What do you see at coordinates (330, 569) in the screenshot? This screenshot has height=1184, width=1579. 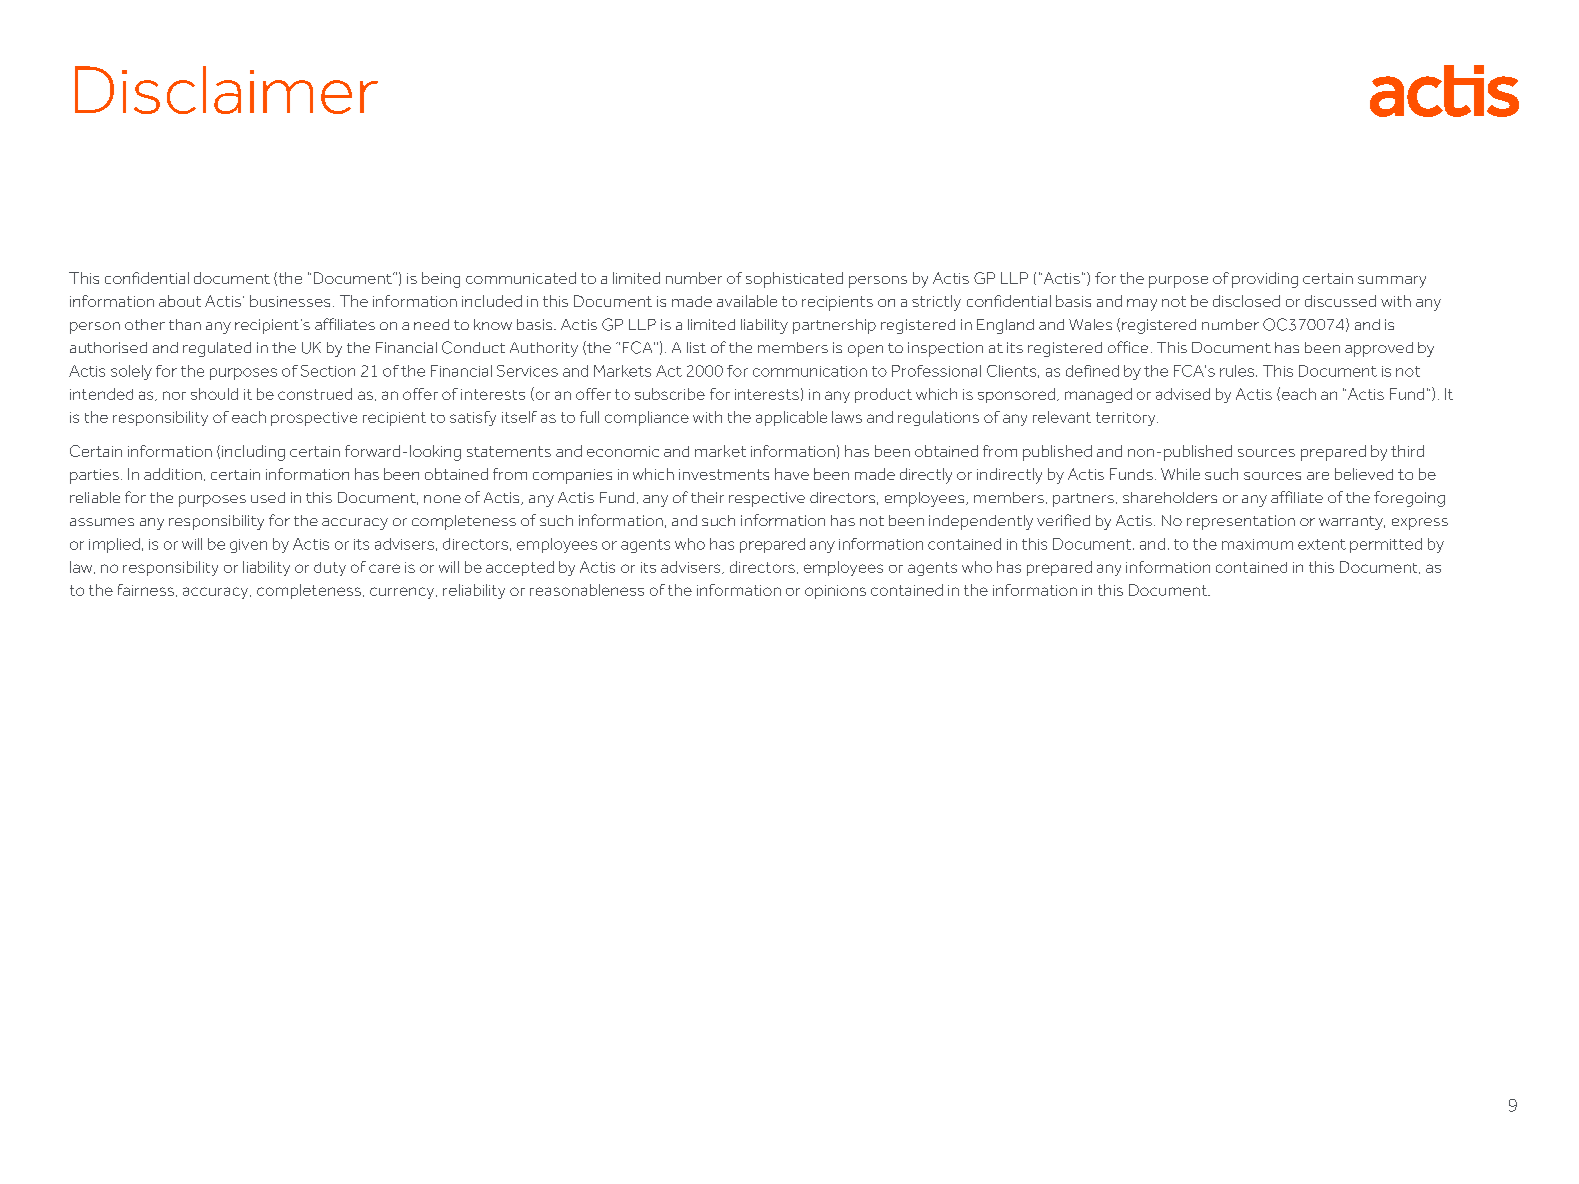 I see `duty` at bounding box center [330, 569].
